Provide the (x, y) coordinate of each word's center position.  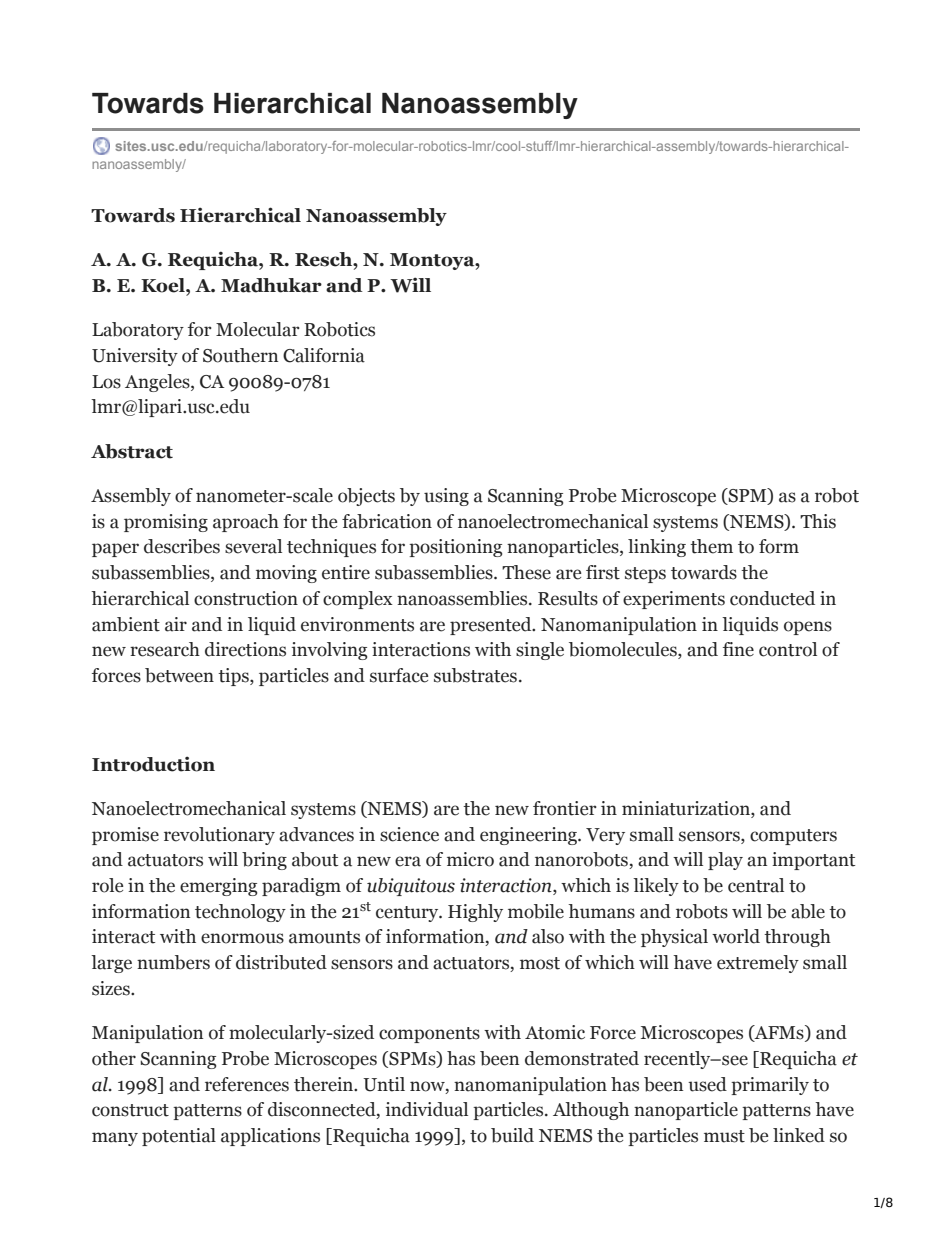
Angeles (158, 383)
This (818, 521)
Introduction (153, 764)
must (724, 1136)
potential (179, 1137)
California (324, 355)
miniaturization (687, 809)
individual (427, 1109)
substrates (475, 675)
